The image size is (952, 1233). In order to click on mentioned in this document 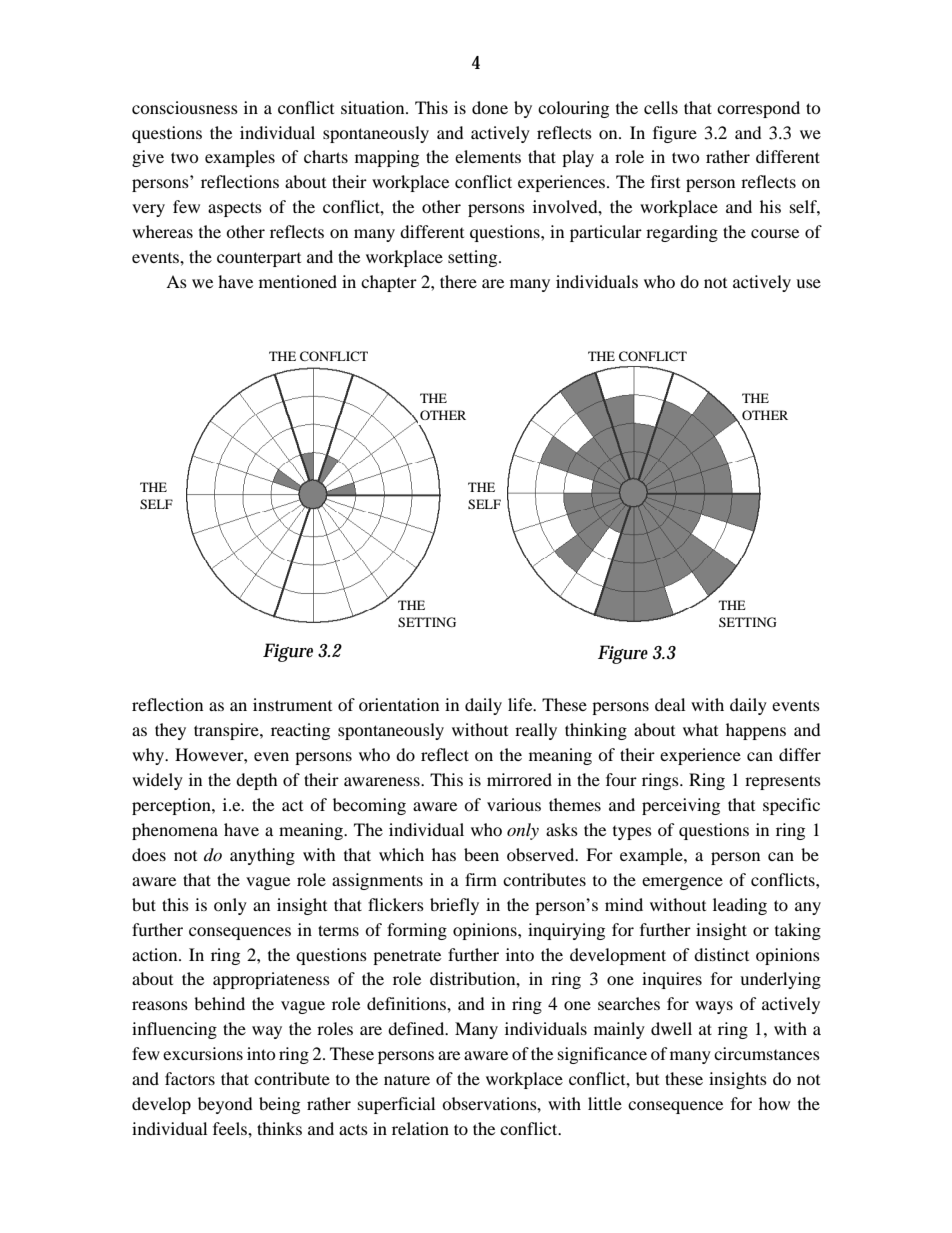, I will do `click(298, 281)`.
